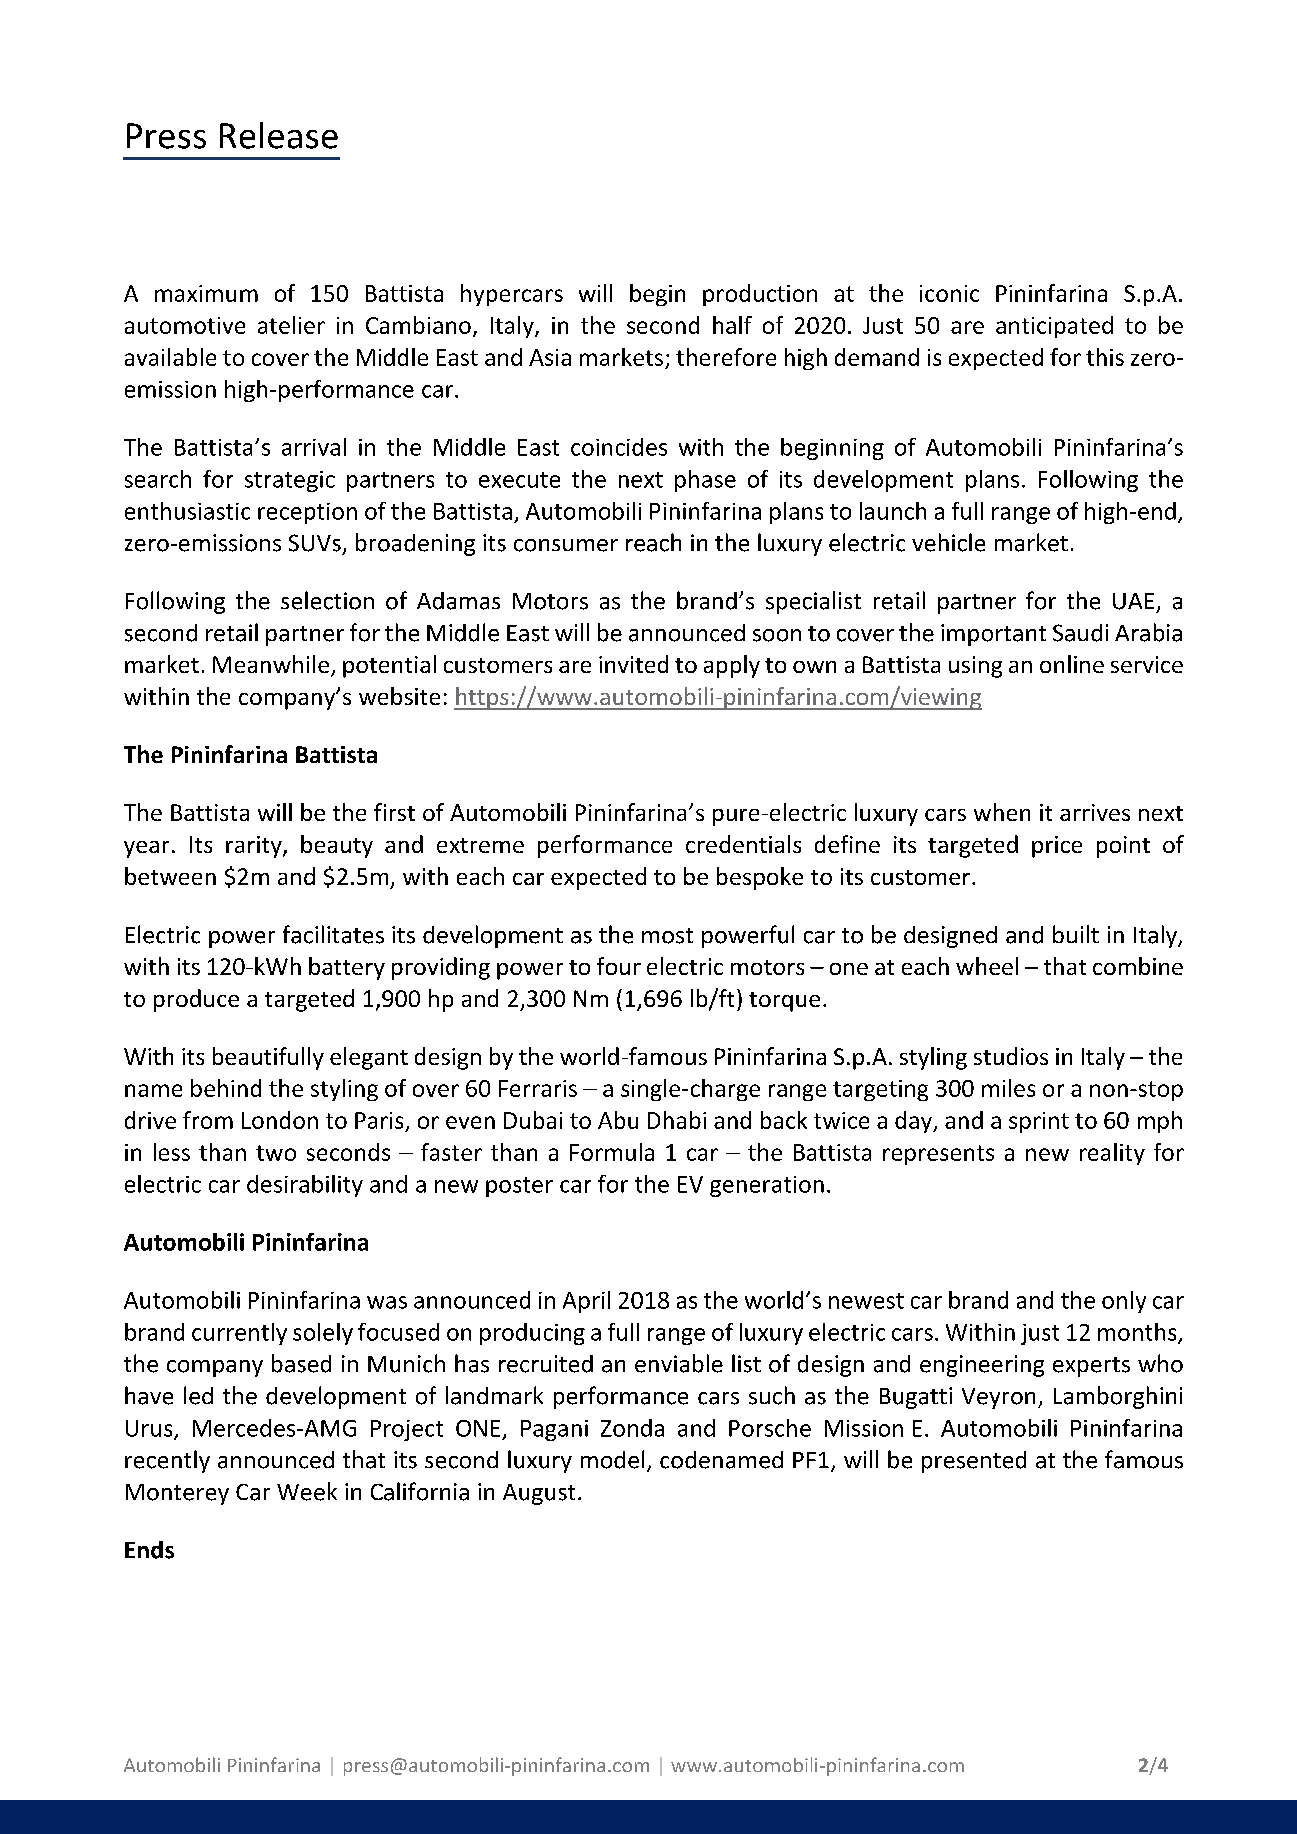 This screenshot has width=1297, height=1834. I want to click on Formula, so click(612, 1152).
